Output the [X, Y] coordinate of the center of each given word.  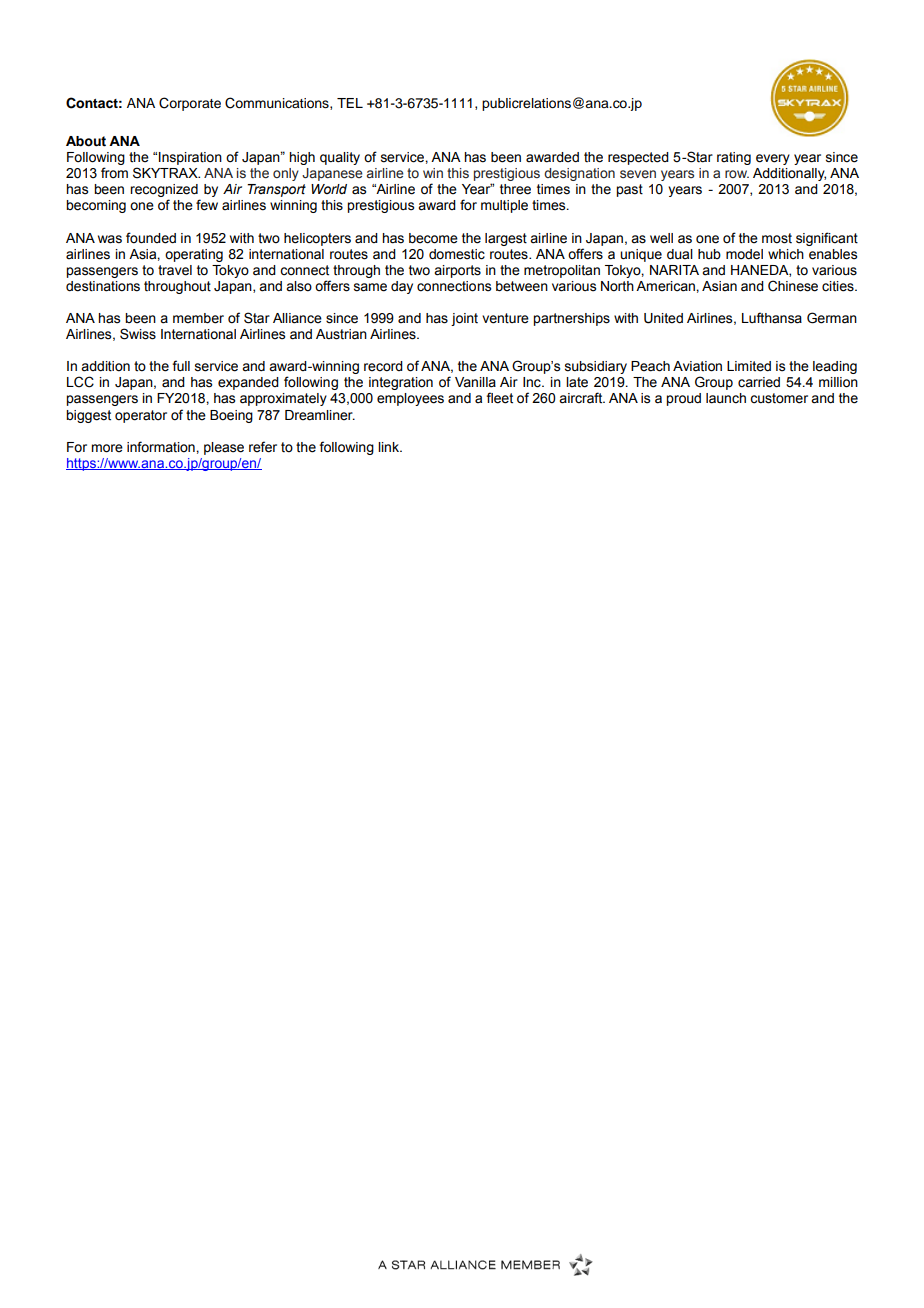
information [162, 447]
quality [340, 158]
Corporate [190, 104]
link [389, 447]
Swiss [138, 334]
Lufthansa [772, 318]
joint [464, 319]
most [777, 238]
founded [151, 238]
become [433, 238]
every [773, 159]
